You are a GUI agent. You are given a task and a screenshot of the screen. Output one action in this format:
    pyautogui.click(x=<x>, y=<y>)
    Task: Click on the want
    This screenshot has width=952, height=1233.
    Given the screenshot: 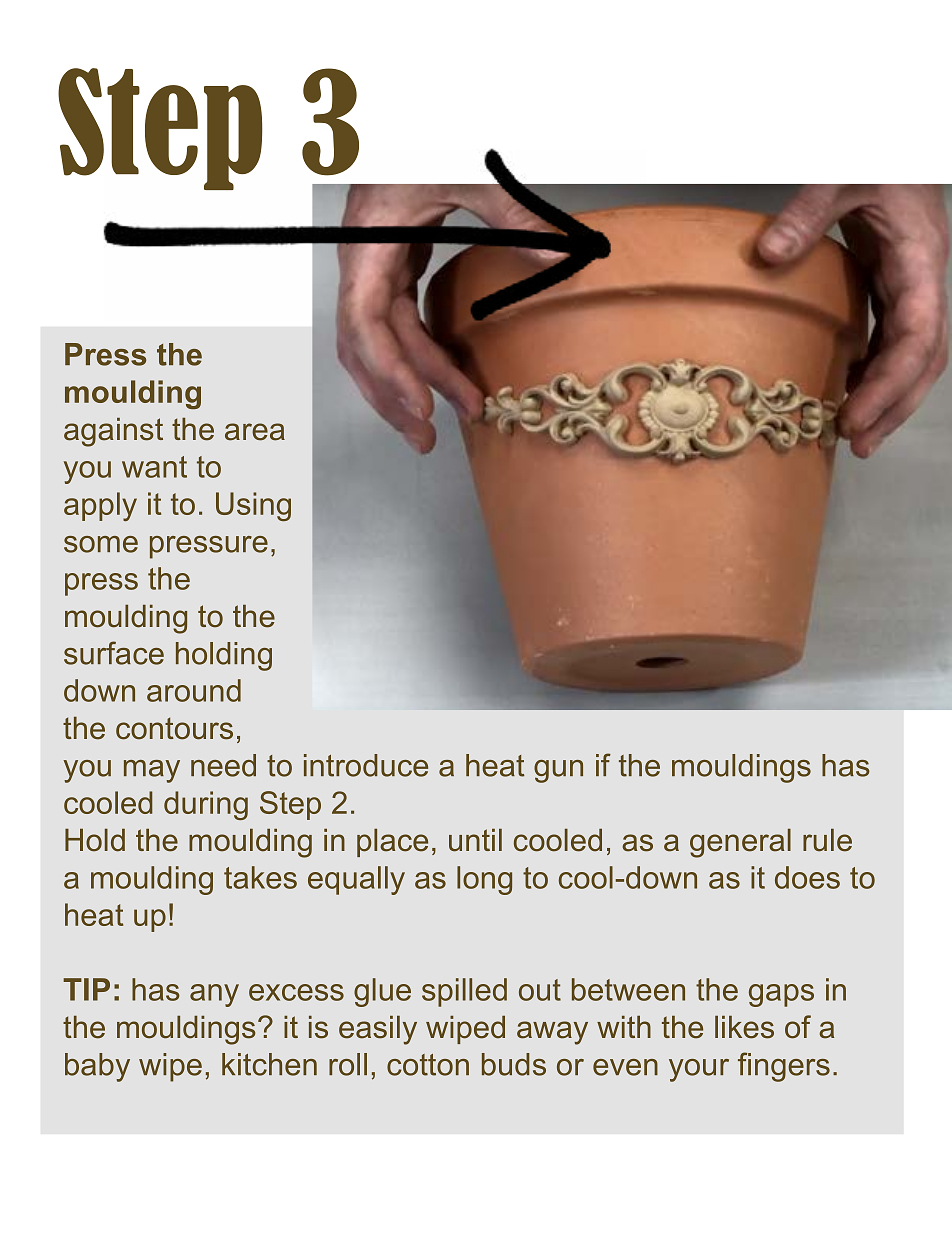 What is the action you would take?
    pyautogui.click(x=154, y=467)
